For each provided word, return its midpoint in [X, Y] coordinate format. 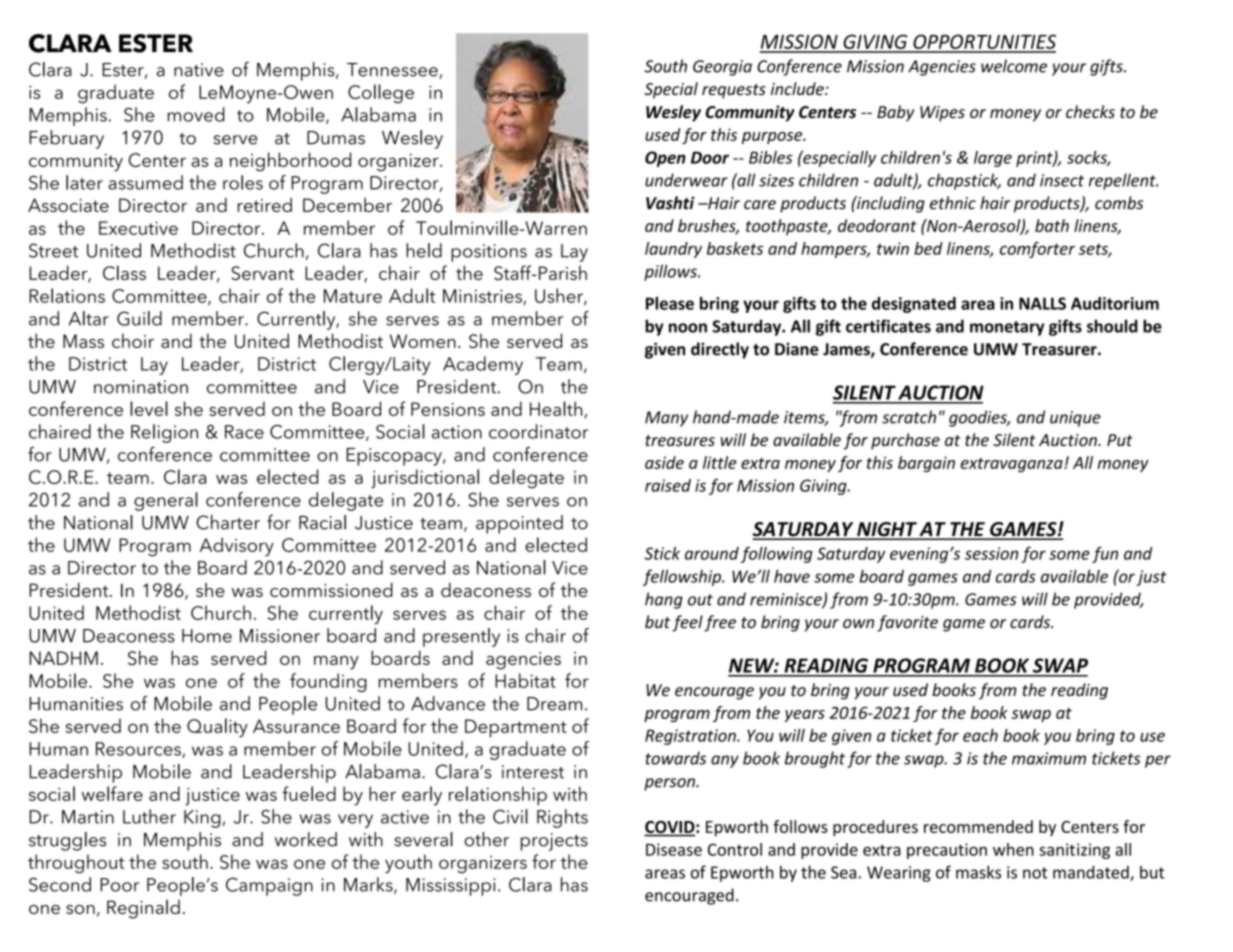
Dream [554, 704]
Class [124, 272]
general [166, 501]
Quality [217, 728]
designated [914, 305]
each [980, 735]
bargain [926, 464]
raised [668, 485]
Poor [119, 885]
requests [734, 91]
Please [670, 303]
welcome [1014, 66]
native [199, 70]
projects [554, 842]
